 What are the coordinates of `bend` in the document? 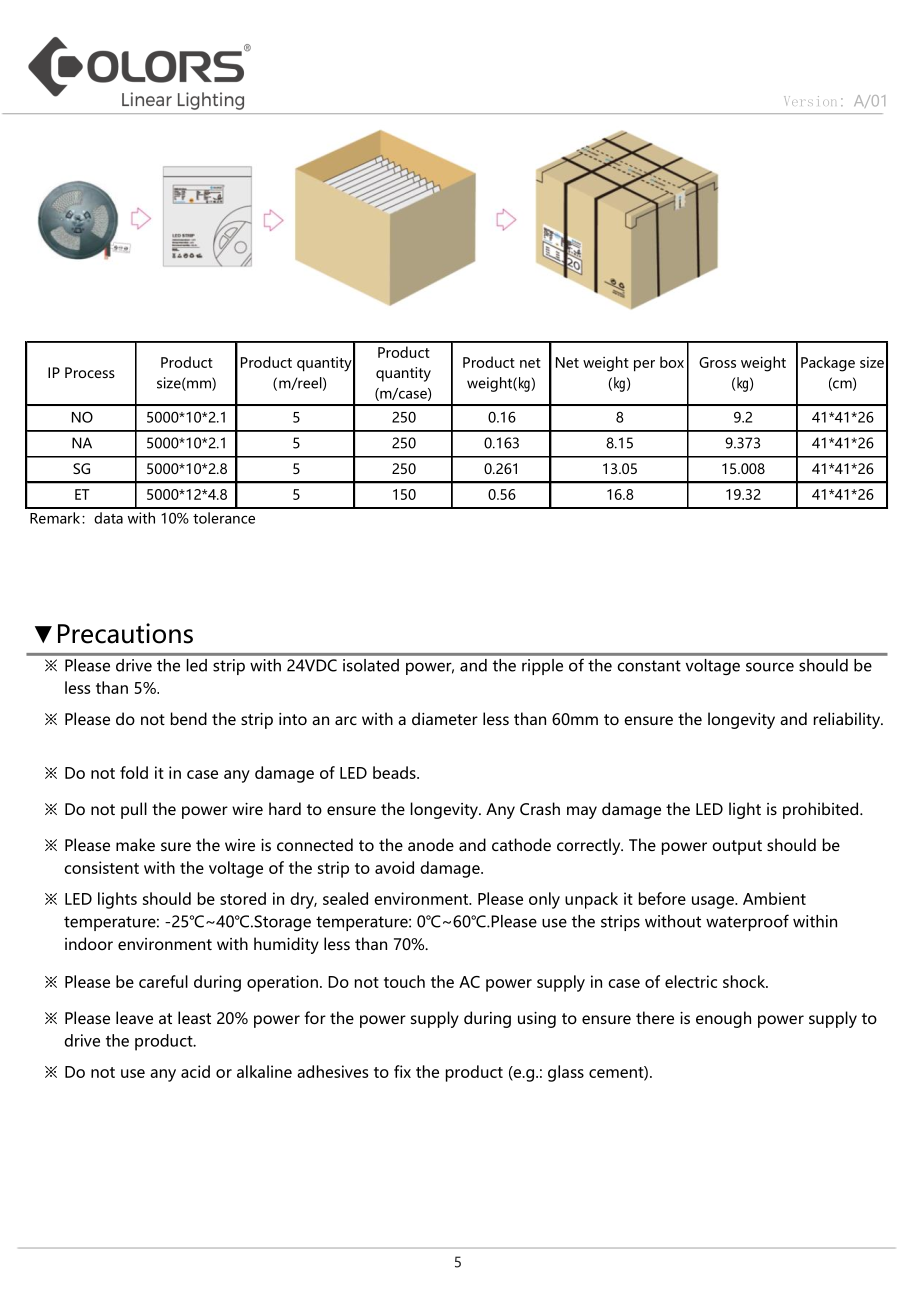 It's located at (189, 718).
